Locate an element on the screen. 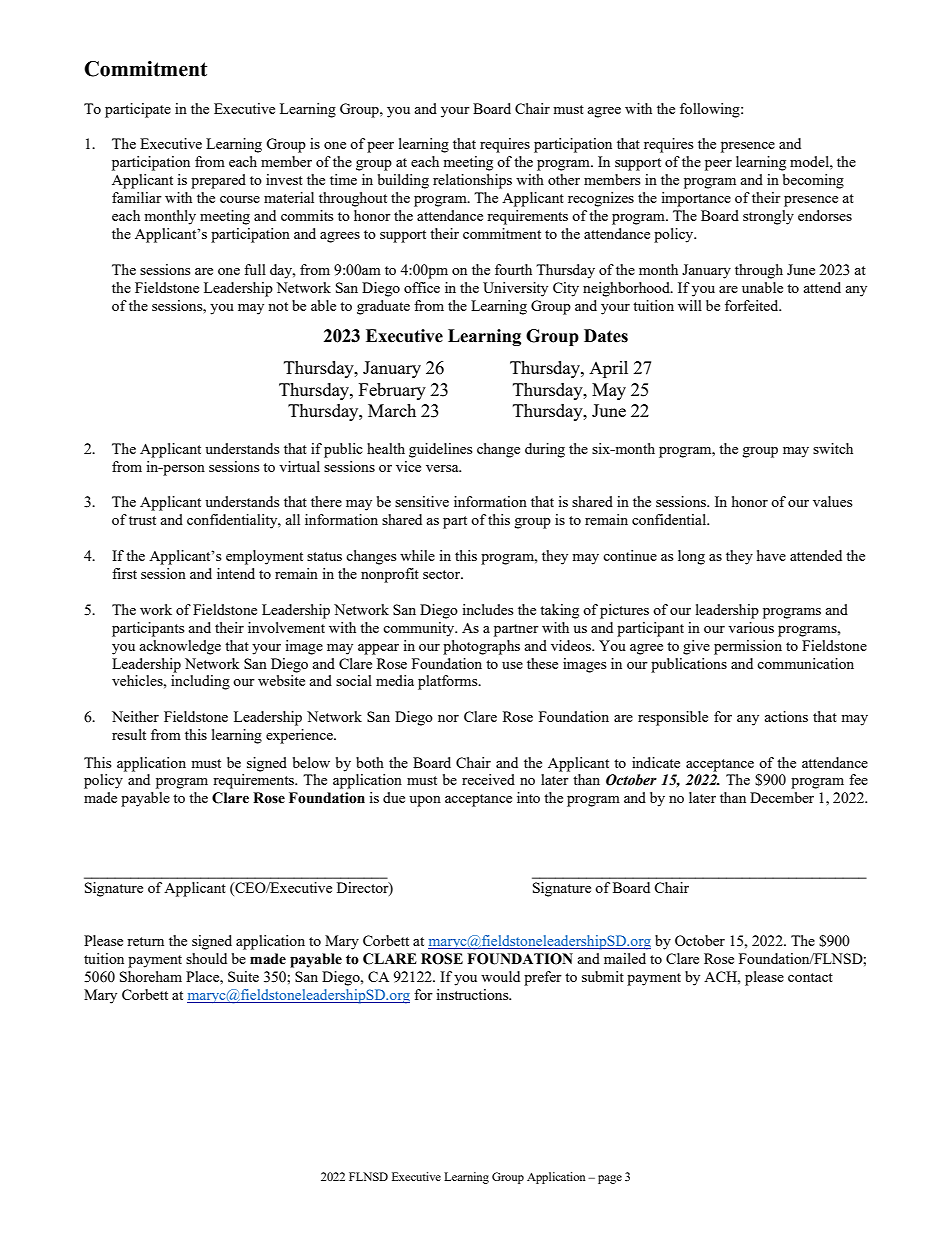 The width and height of the screenshot is (952, 1233). sensitive is located at coordinates (422, 501).
